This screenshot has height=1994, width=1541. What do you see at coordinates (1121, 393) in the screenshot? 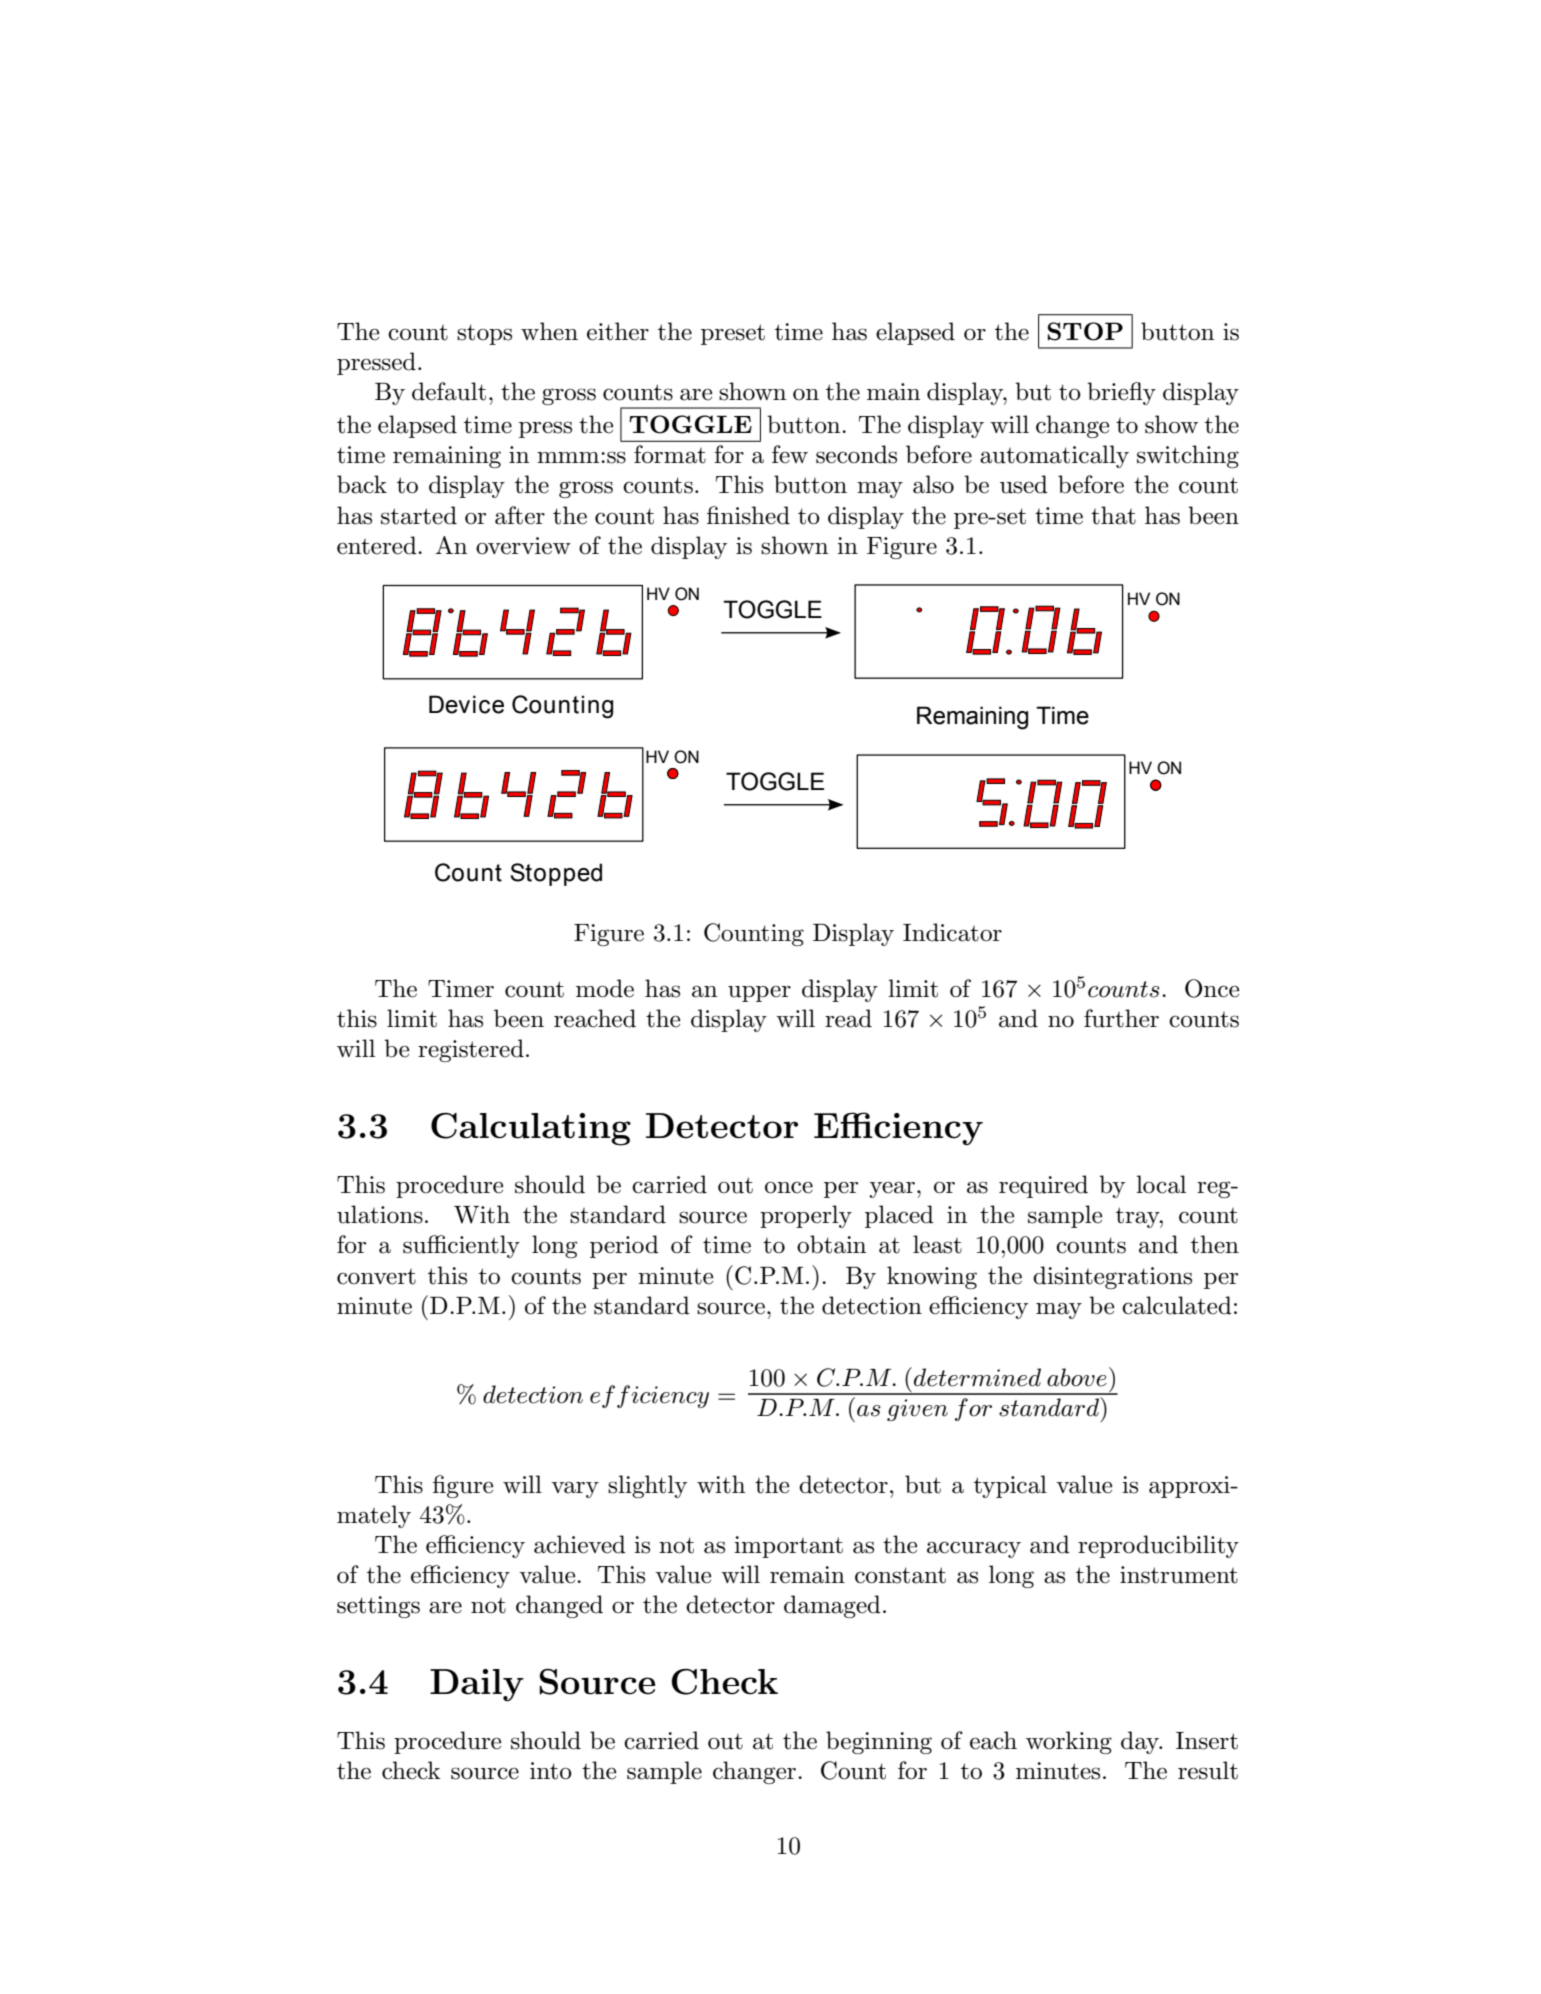
I see `briefly` at bounding box center [1121, 393].
